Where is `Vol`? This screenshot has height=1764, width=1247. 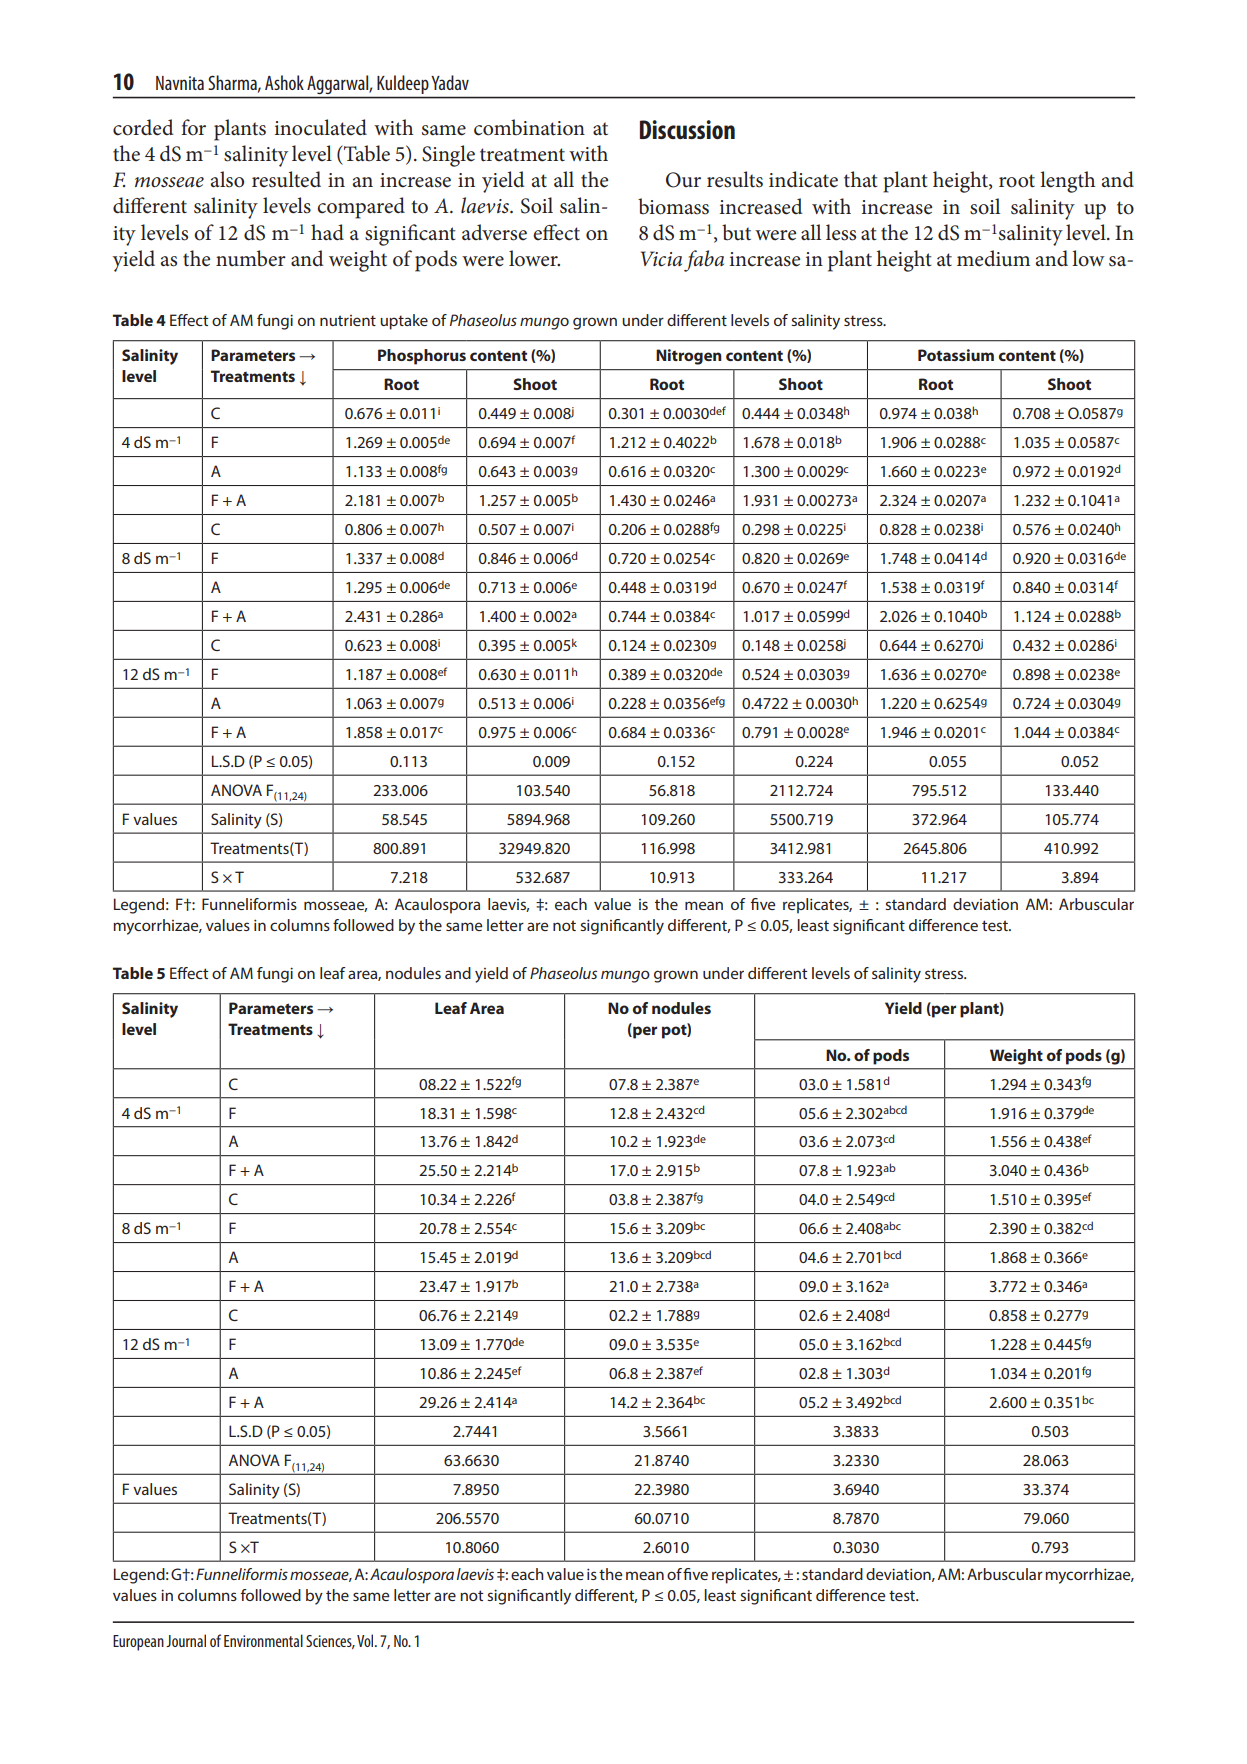
Vol is located at coordinates (366, 1640).
